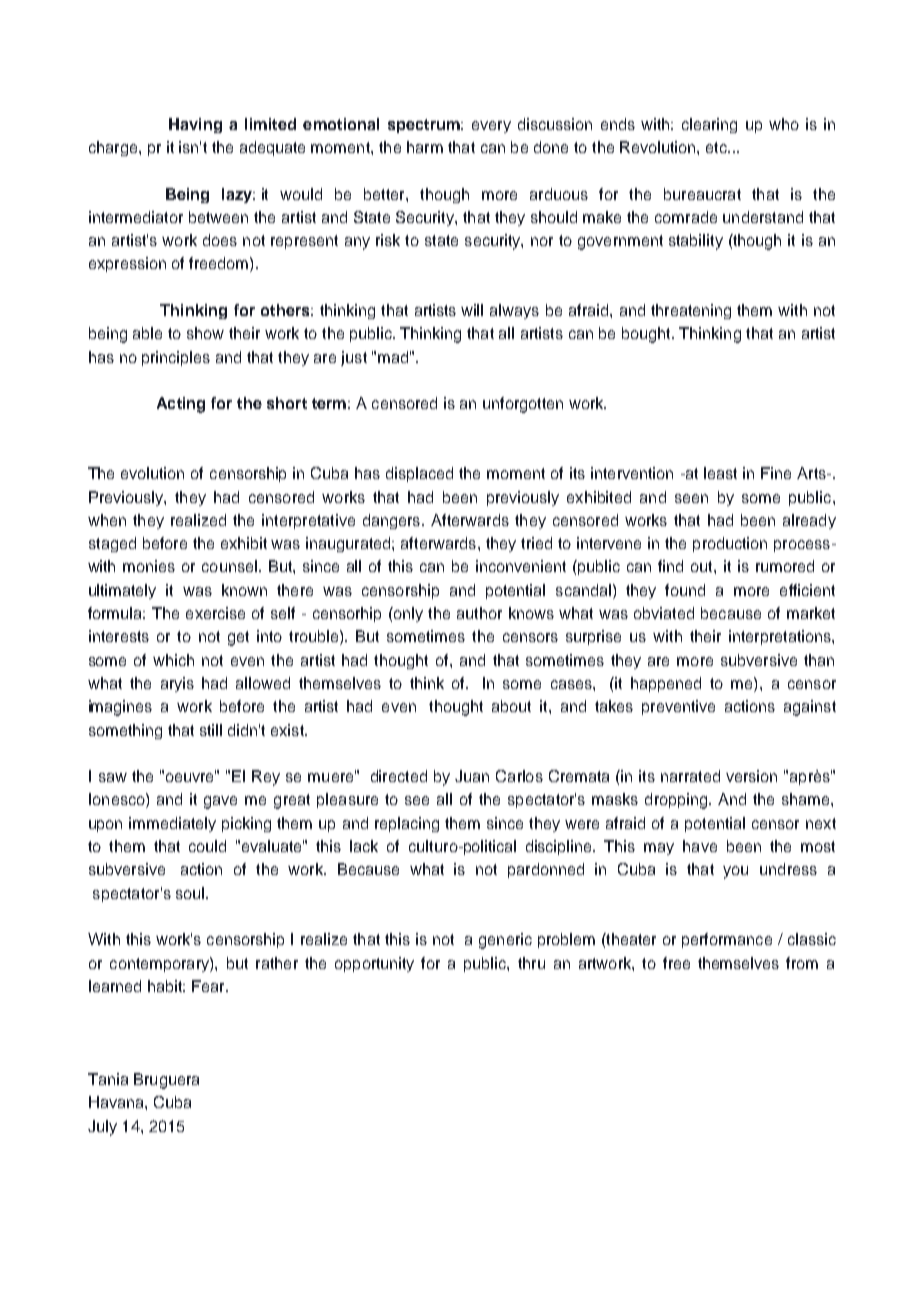 The height and width of the screenshot is (1308, 924). Describe the element at coordinates (531, 963) in the screenshot. I see `thru` at that location.
